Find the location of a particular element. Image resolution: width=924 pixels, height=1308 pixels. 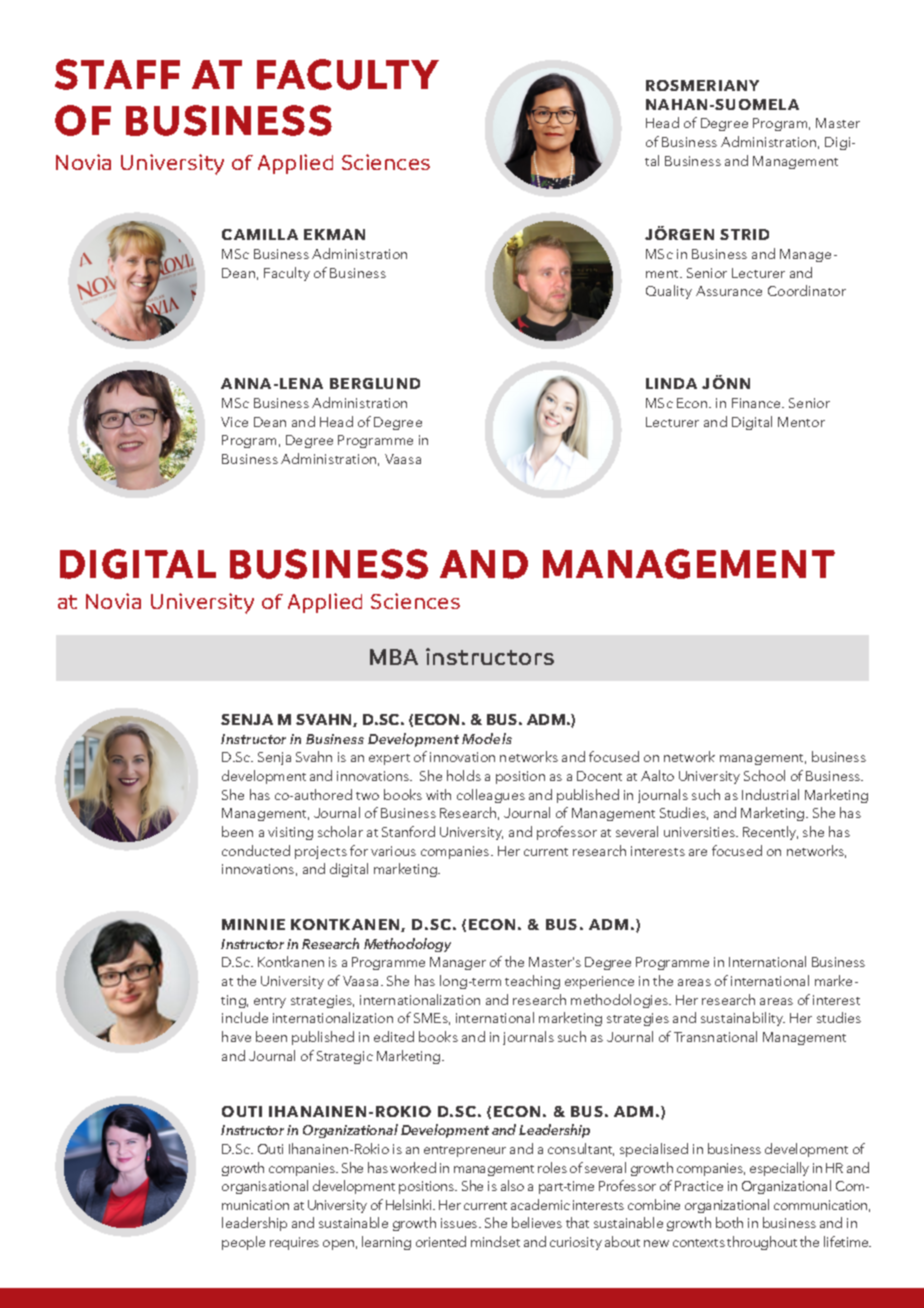

LINDA is located at coordinates (671, 383).
